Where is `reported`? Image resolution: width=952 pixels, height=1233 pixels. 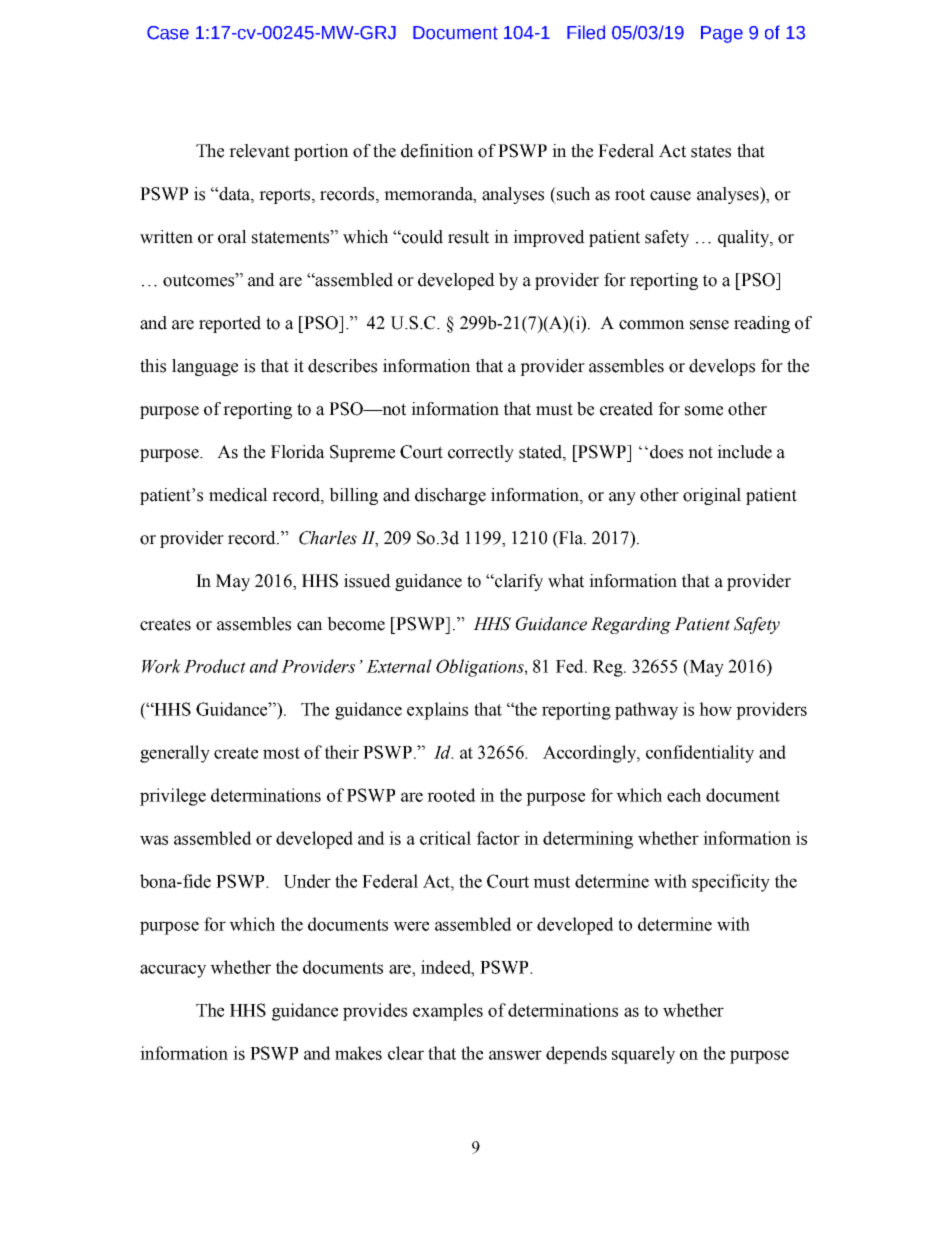 reported is located at coordinates (230, 324).
